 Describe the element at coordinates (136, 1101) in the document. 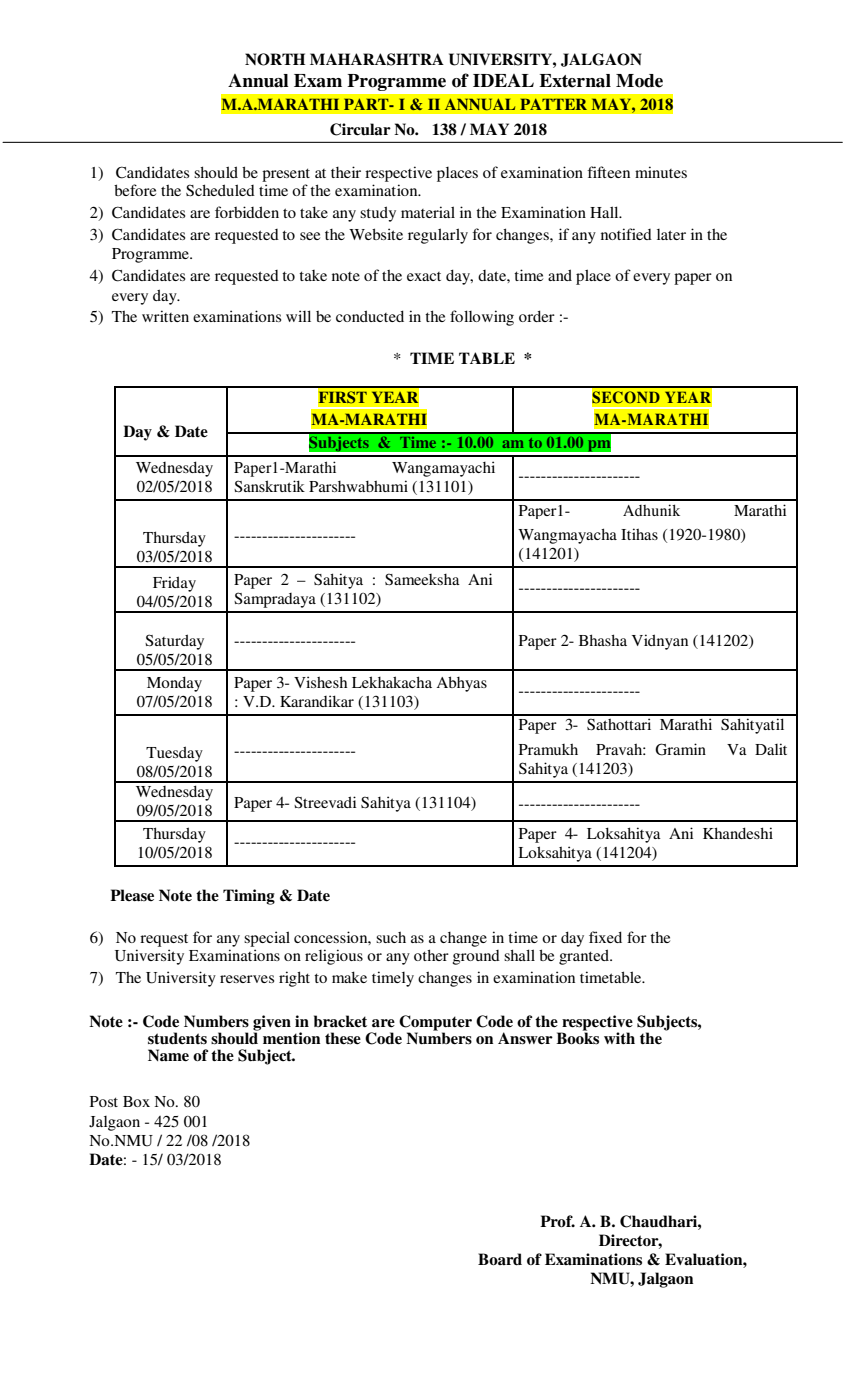

I see `Box` at that location.
